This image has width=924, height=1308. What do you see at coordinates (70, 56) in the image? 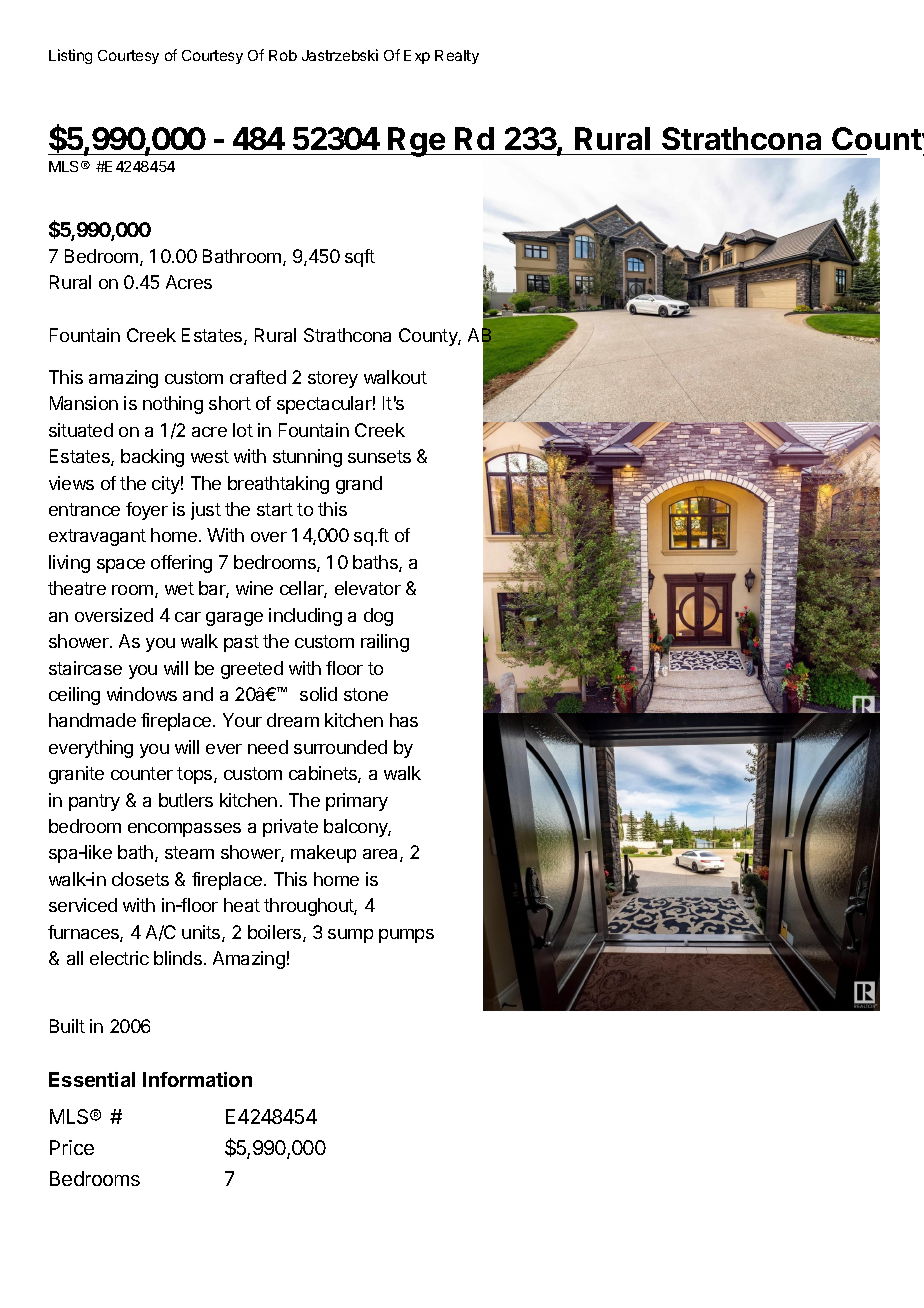
I see `Listing` at bounding box center [70, 56].
